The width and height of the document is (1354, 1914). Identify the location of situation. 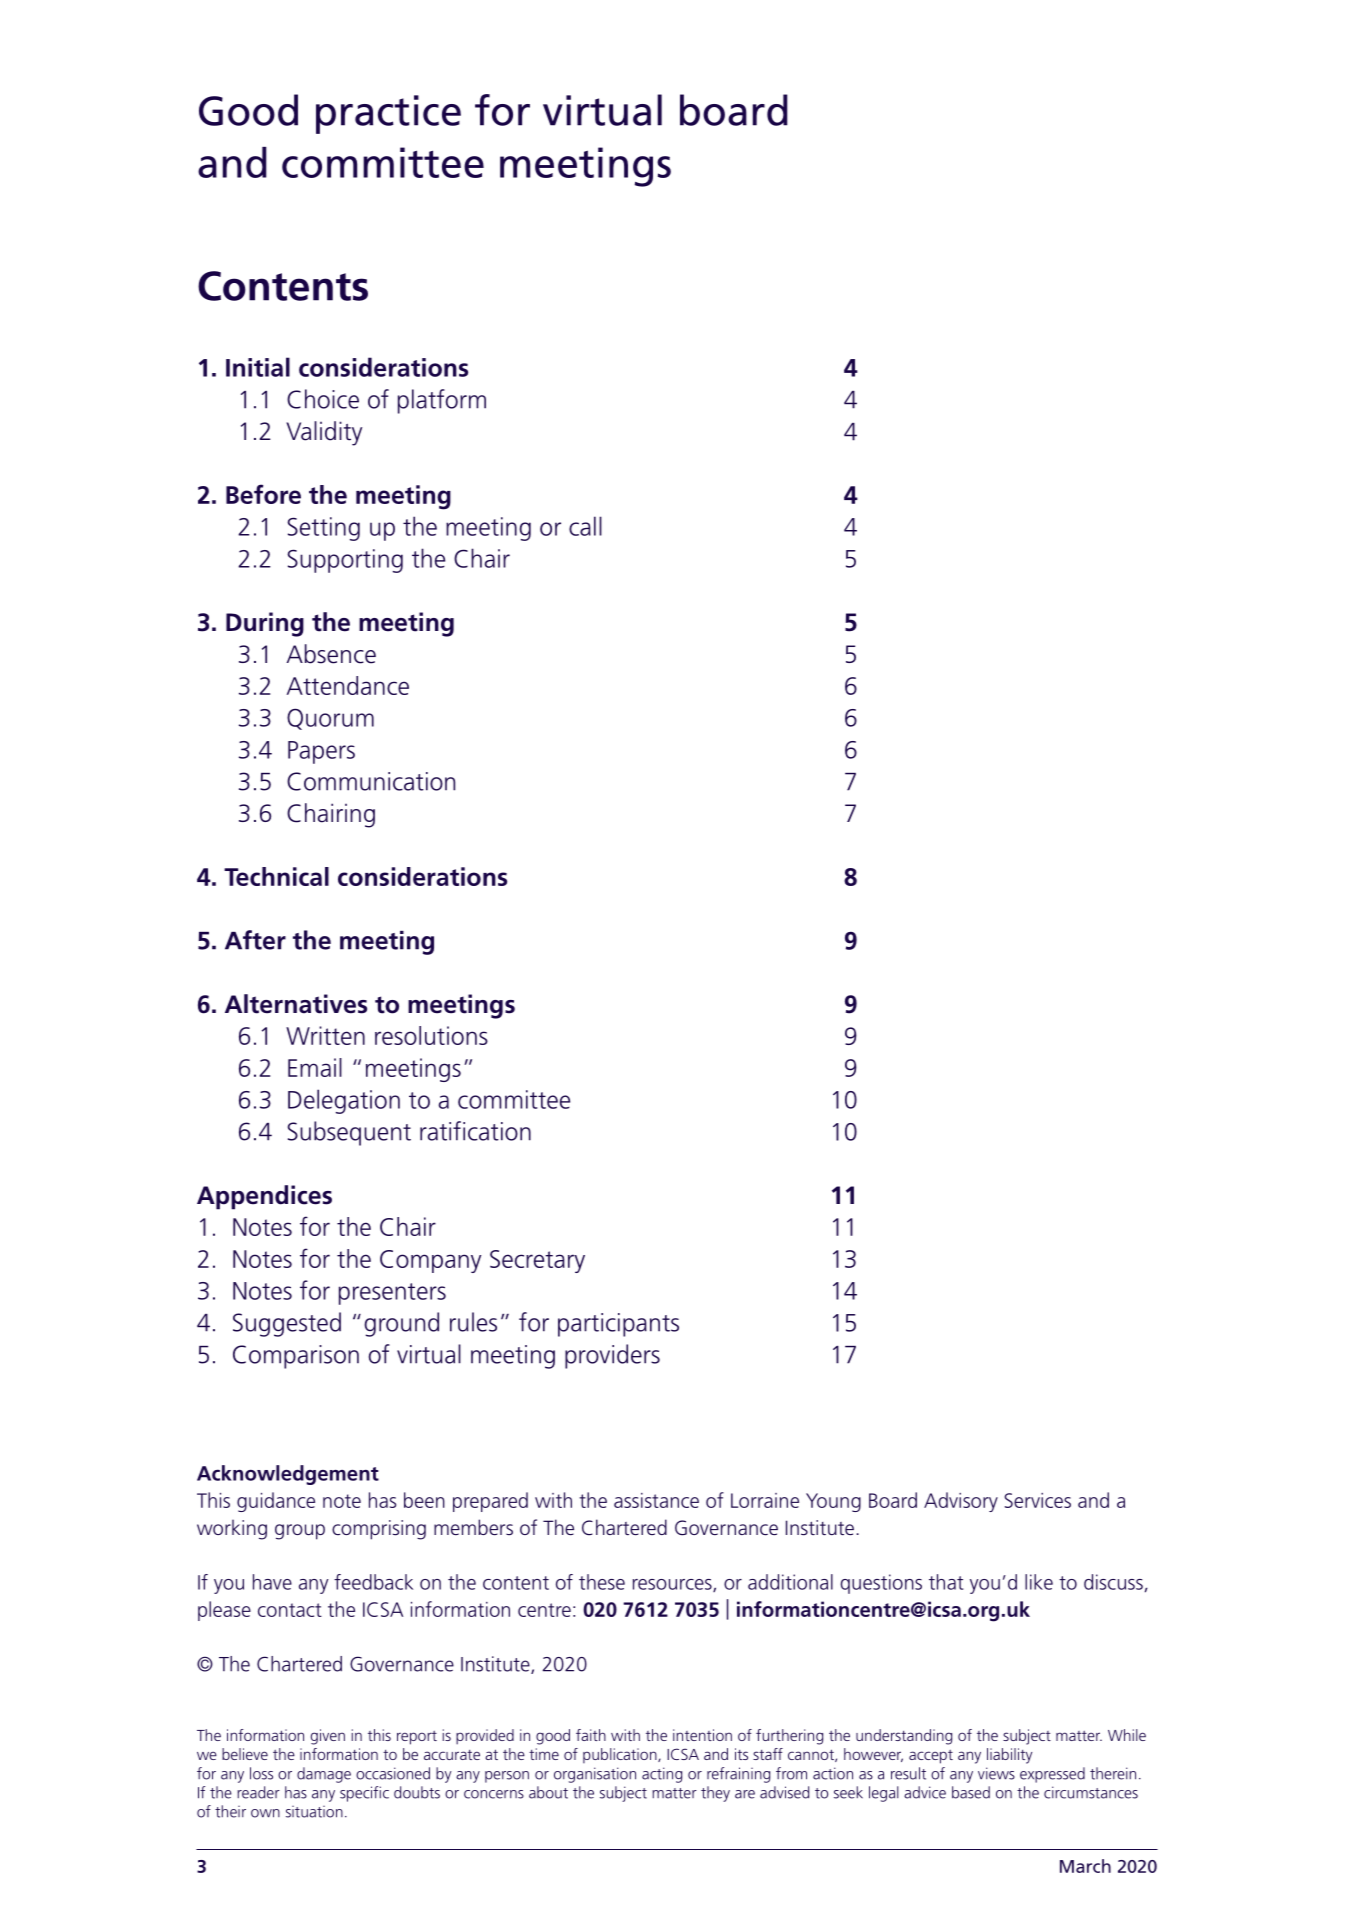
(314, 1812).
